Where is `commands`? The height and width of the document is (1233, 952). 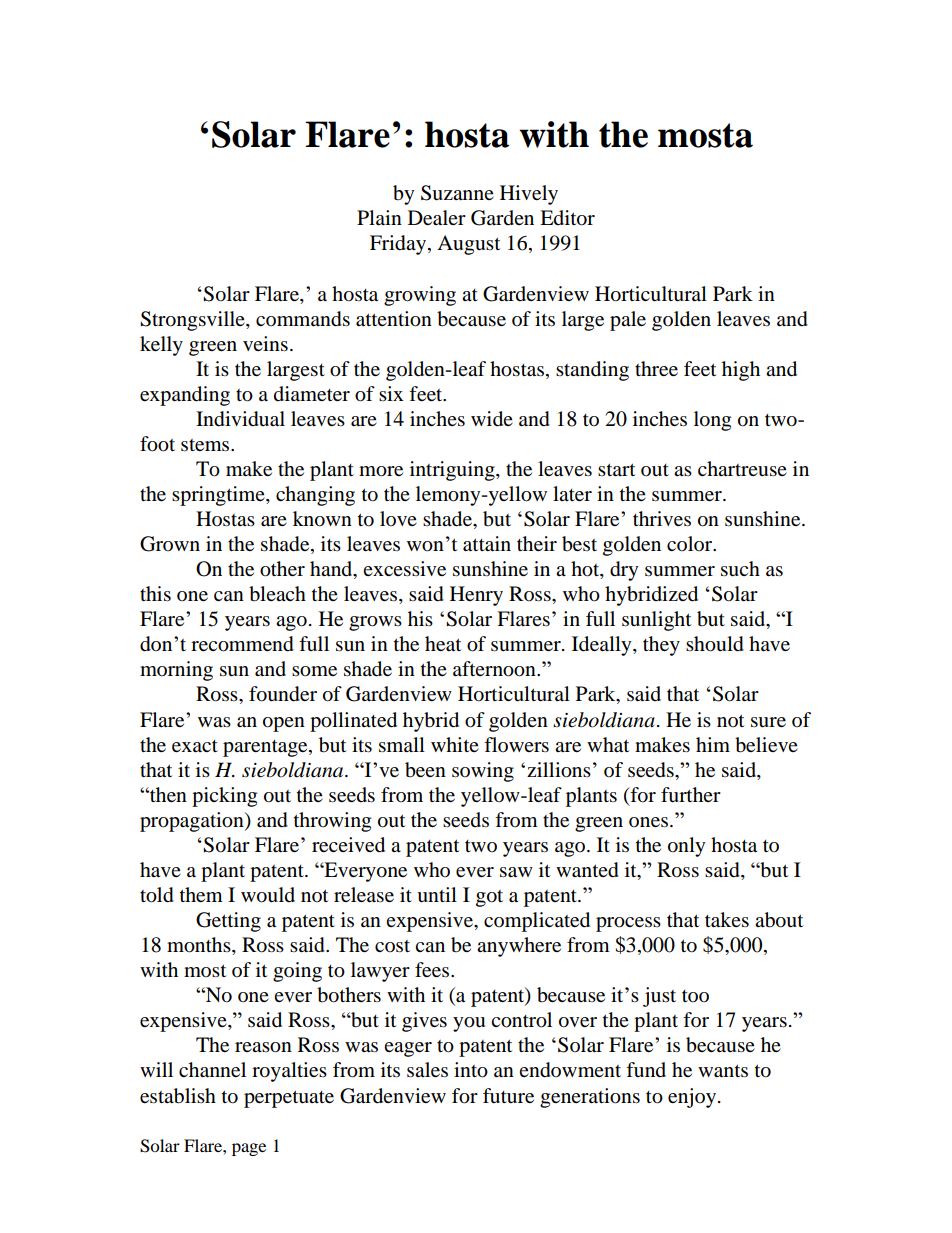
commands is located at coordinates (303, 319).
